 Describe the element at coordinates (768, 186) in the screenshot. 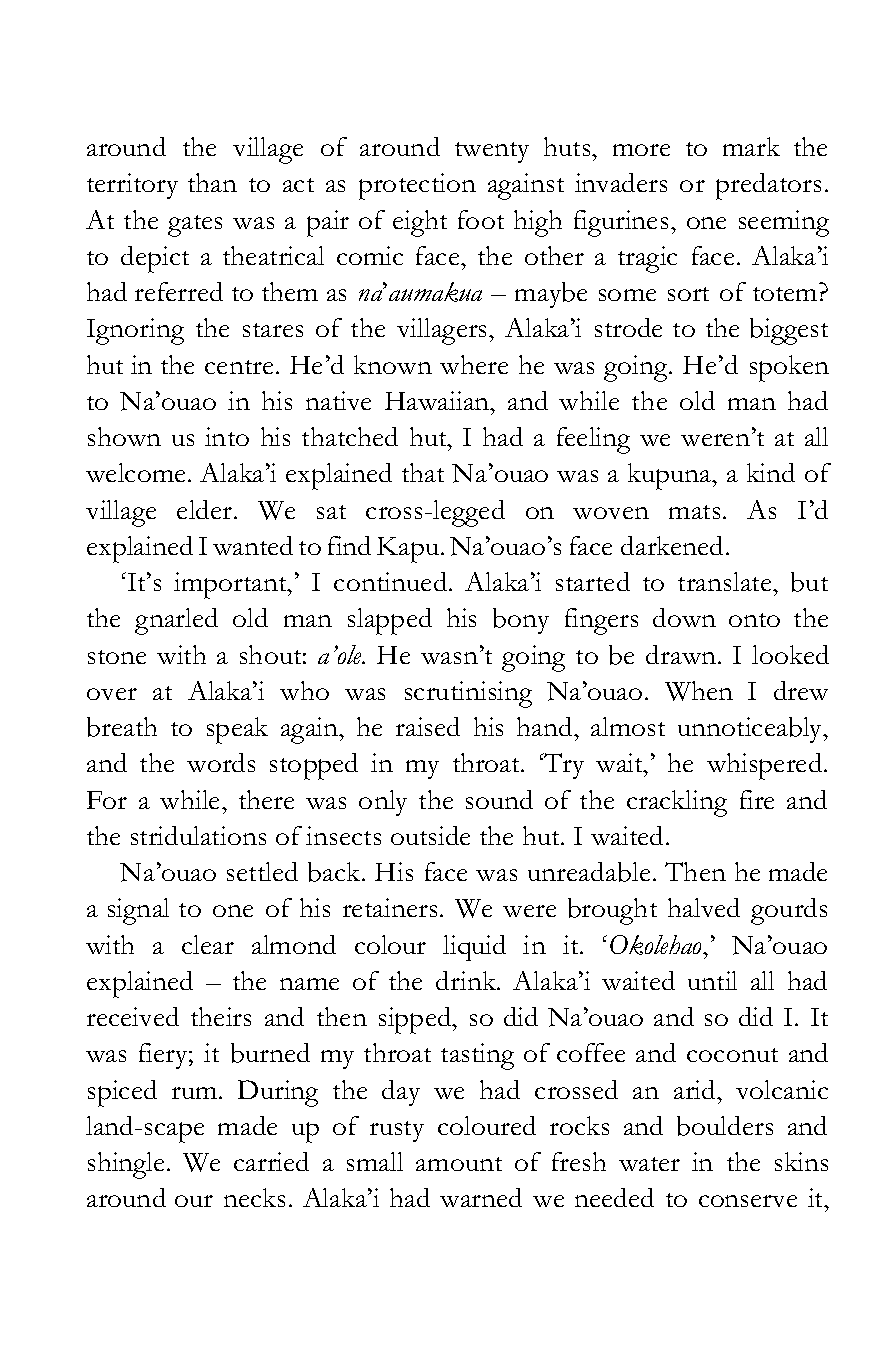

I see `predators` at that location.
